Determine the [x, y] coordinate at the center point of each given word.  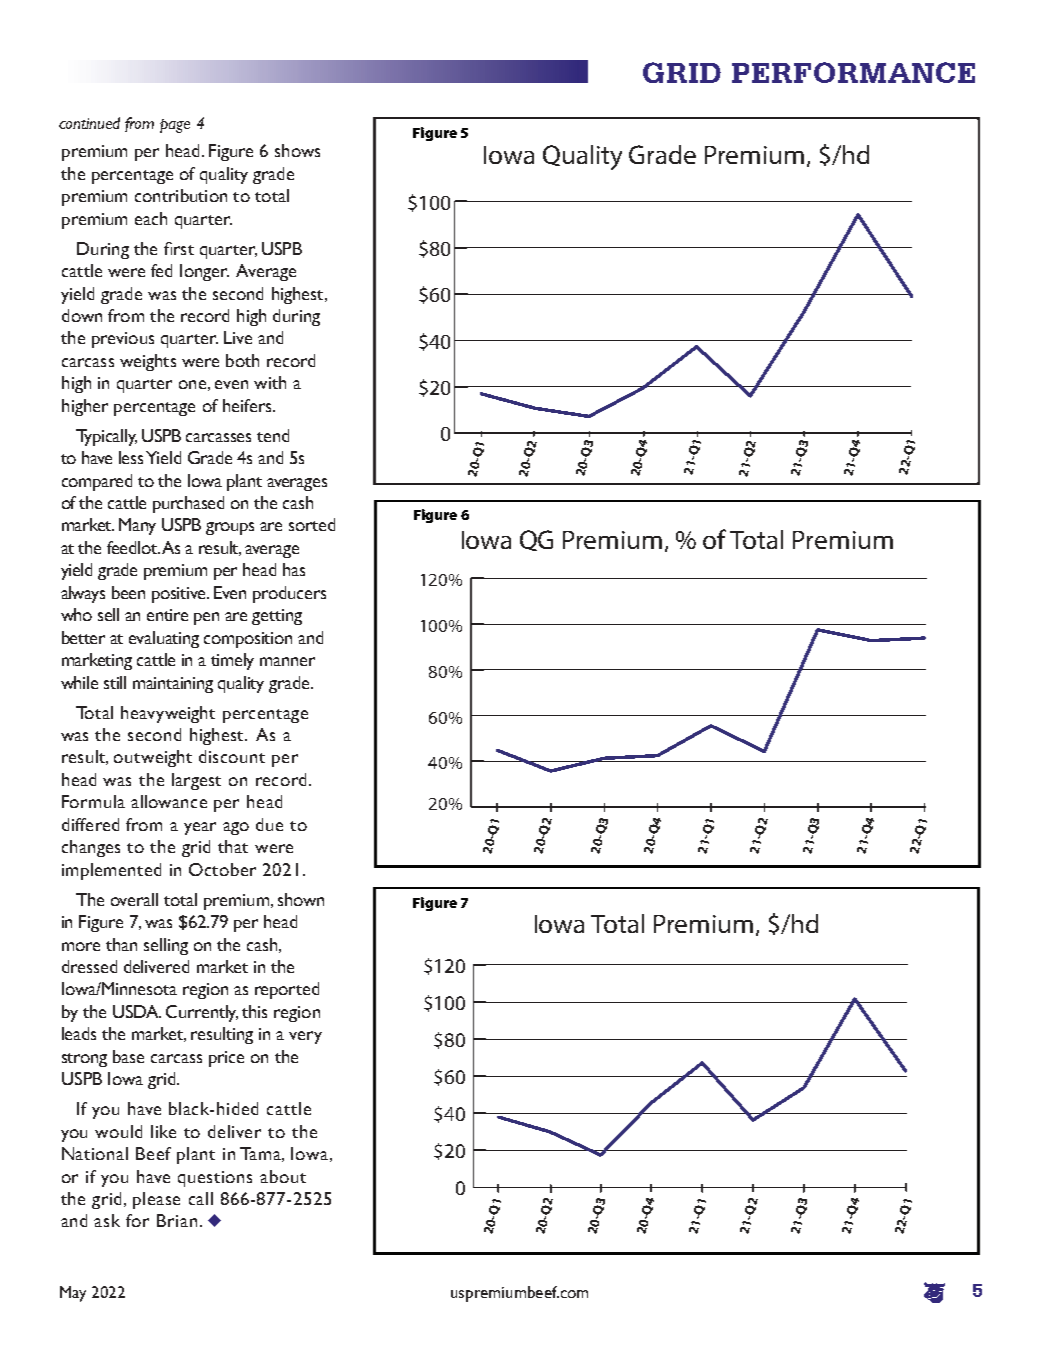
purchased [188, 504]
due [269, 824]
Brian [177, 1220]
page [175, 126]
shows [297, 150]
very [305, 1037]
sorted [312, 524]
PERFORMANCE [853, 72]
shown [301, 899]
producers [289, 594]
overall [134, 899]
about [283, 1176]
